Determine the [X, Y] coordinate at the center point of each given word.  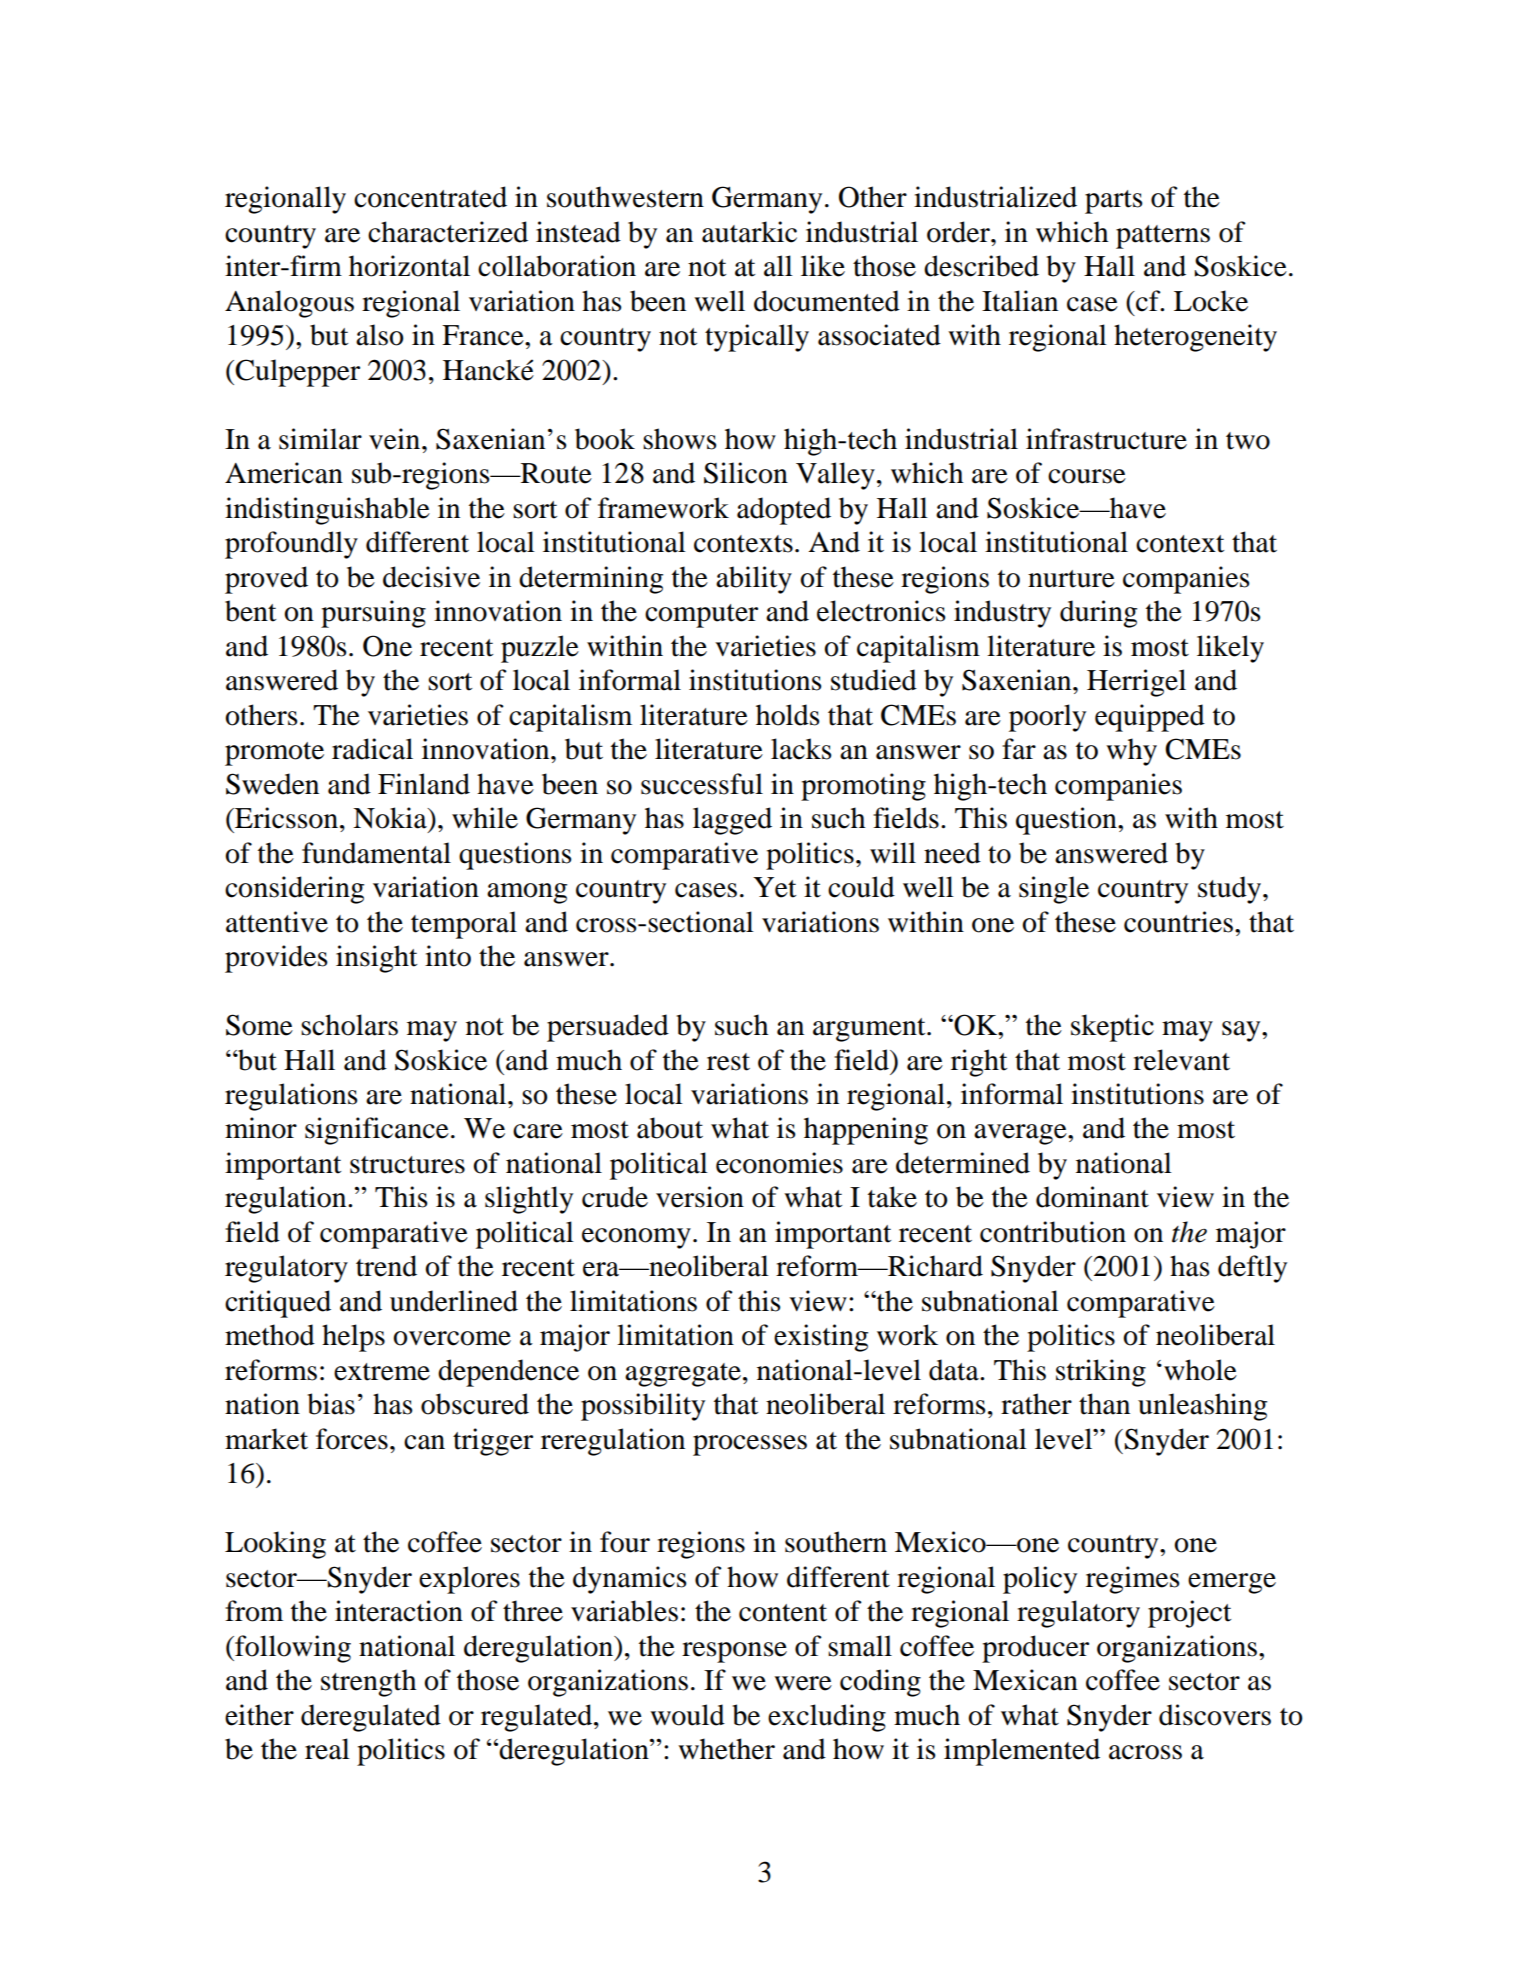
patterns [1163, 237]
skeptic [1112, 1028]
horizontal [409, 266]
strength [368, 1683]
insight [376, 959]
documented [827, 301]
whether [726, 1749]
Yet [774, 887]
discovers [1215, 1715]
